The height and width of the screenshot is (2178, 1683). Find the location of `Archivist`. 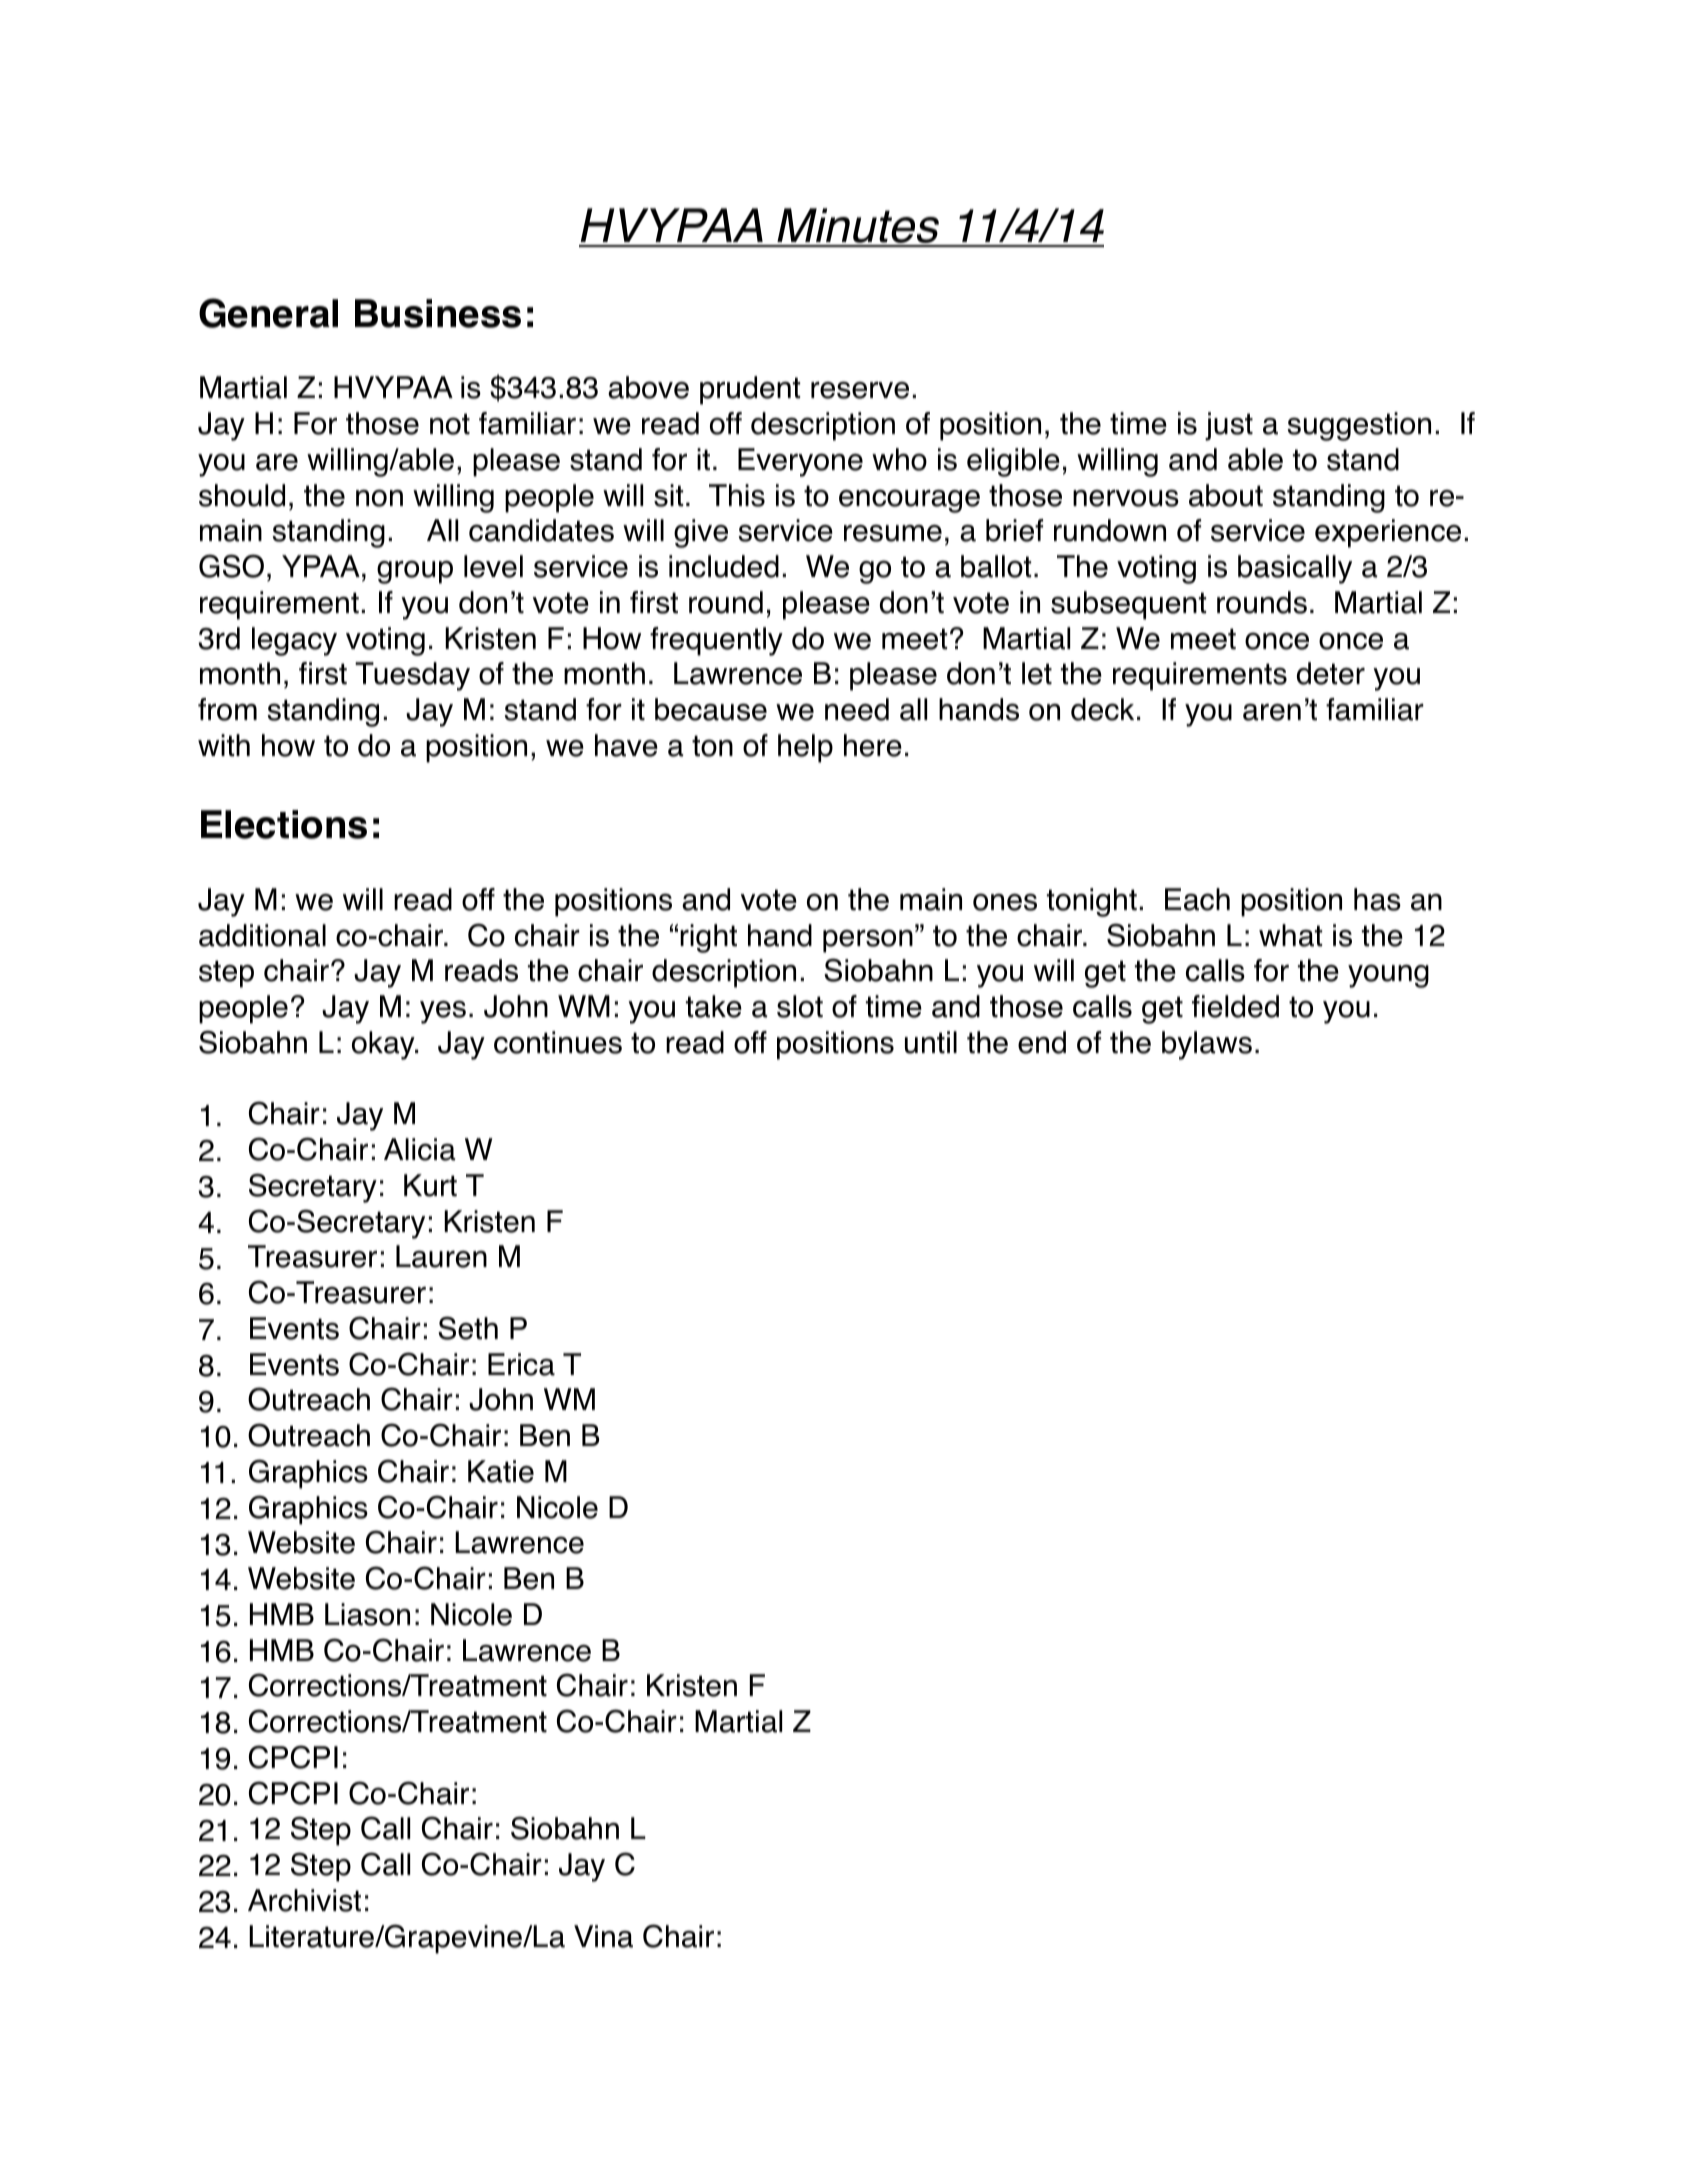

Archivist is located at coordinates (304, 1900).
